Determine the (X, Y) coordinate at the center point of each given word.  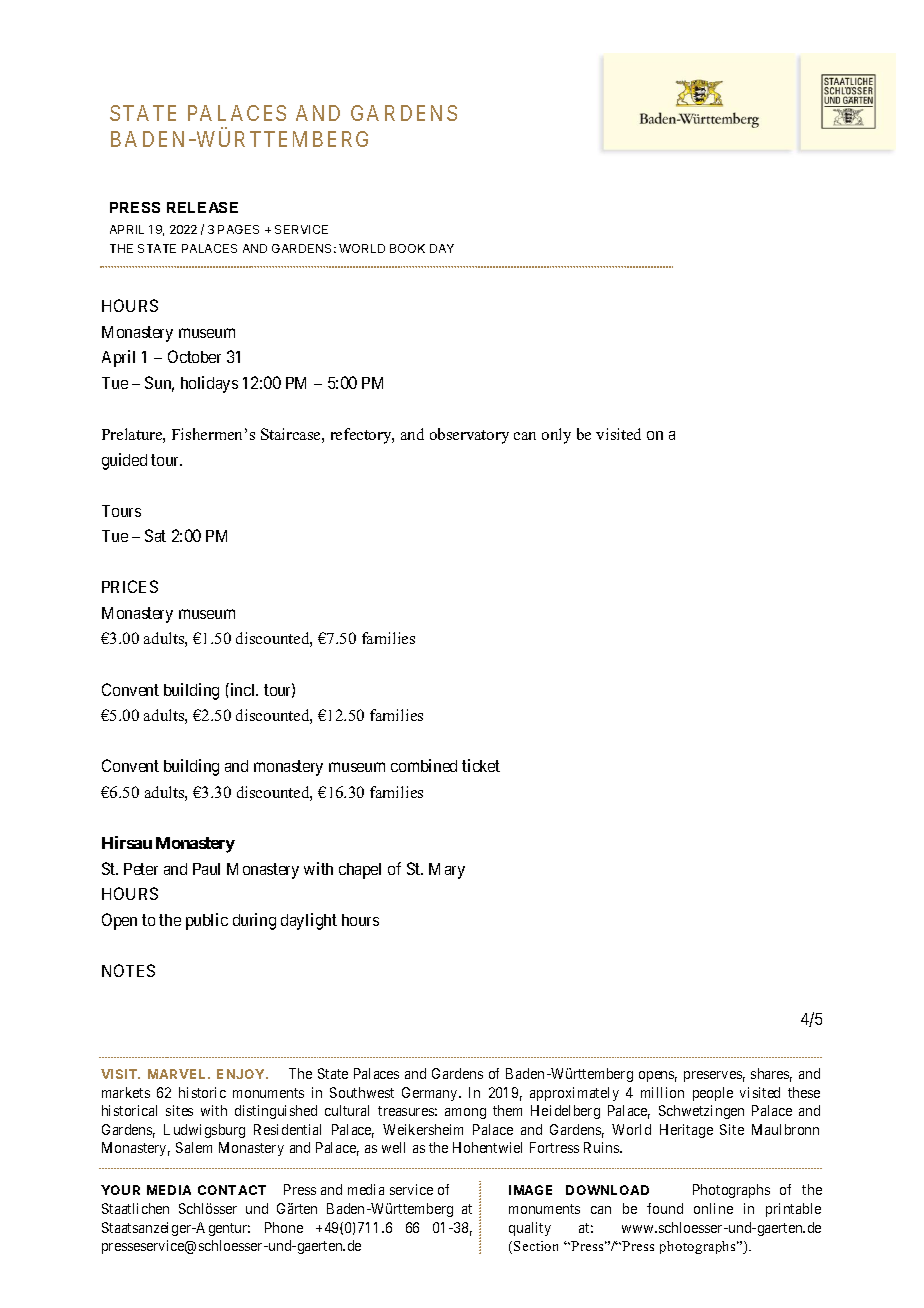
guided (124, 461)
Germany (431, 1094)
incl (243, 689)
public (207, 921)
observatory (469, 436)
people (713, 1094)
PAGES (238, 229)
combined (424, 765)
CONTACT (232, 1190)
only (556, 436)
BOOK (407, 248)
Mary (447, 871)
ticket (481, 765)
